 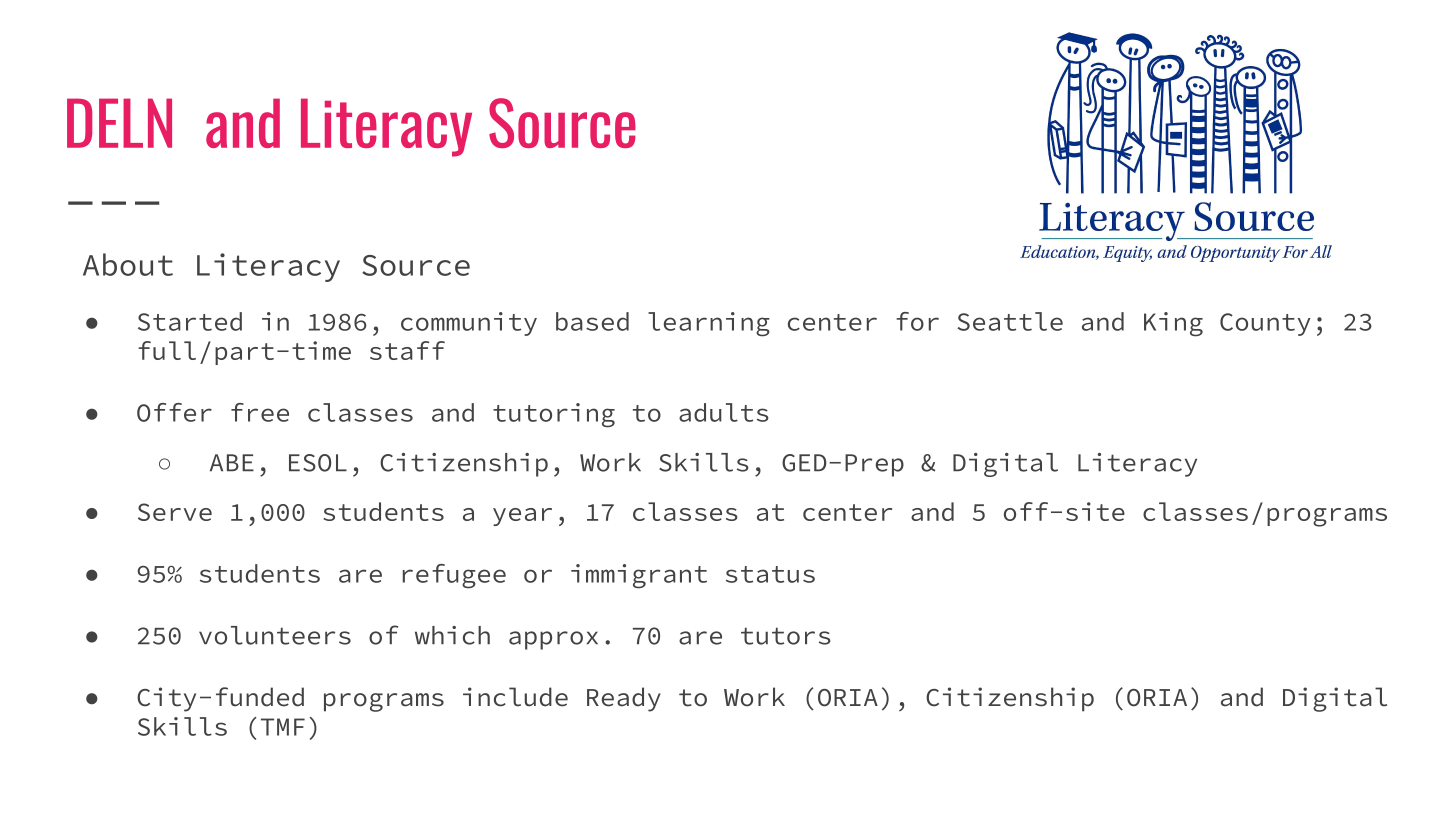 I want to click on King, so click(x=1173, y=324).
